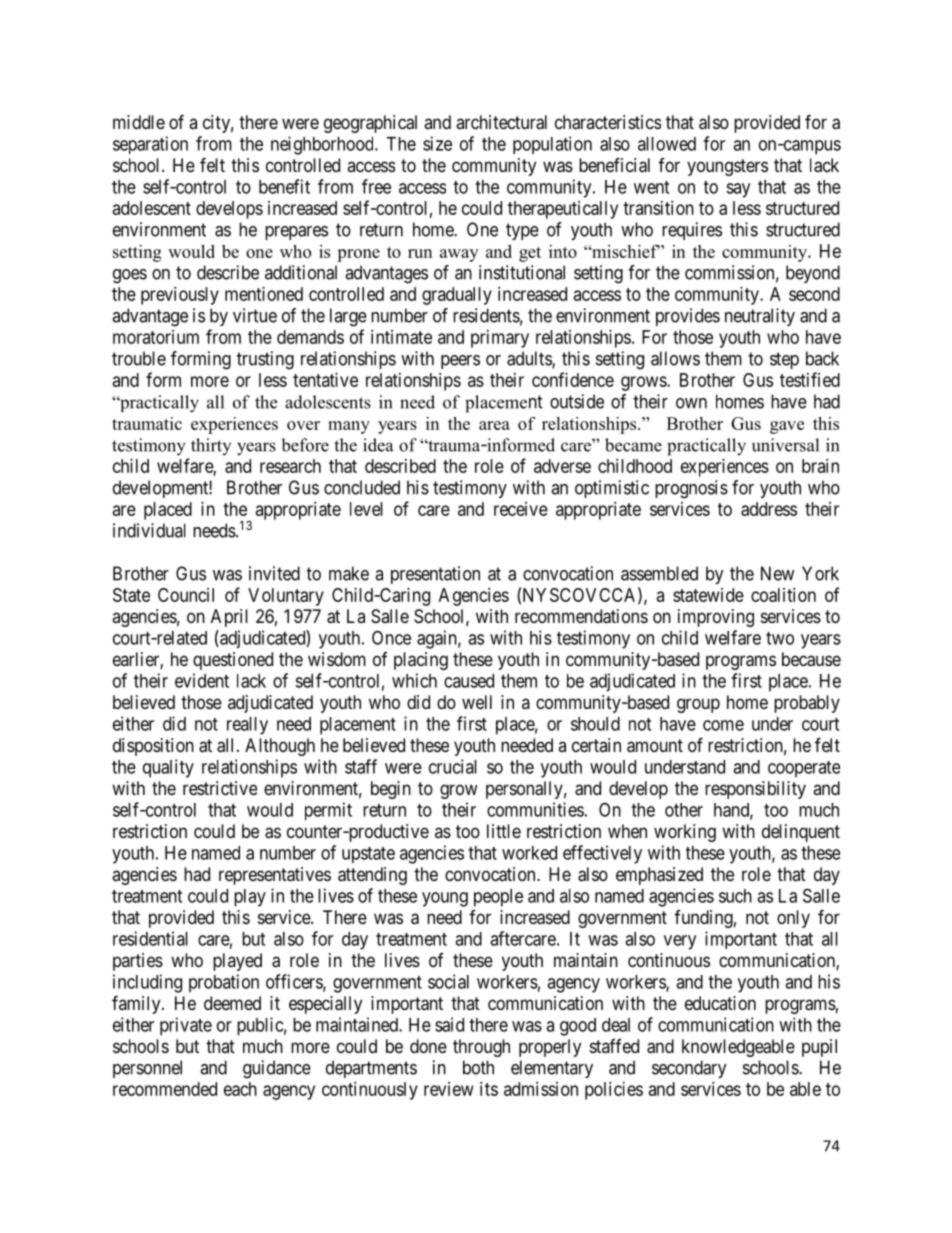 The height and width of the image is (1233, 952). Describe the element at coordinates (738, 190) in the image. I see `say` at that location.
